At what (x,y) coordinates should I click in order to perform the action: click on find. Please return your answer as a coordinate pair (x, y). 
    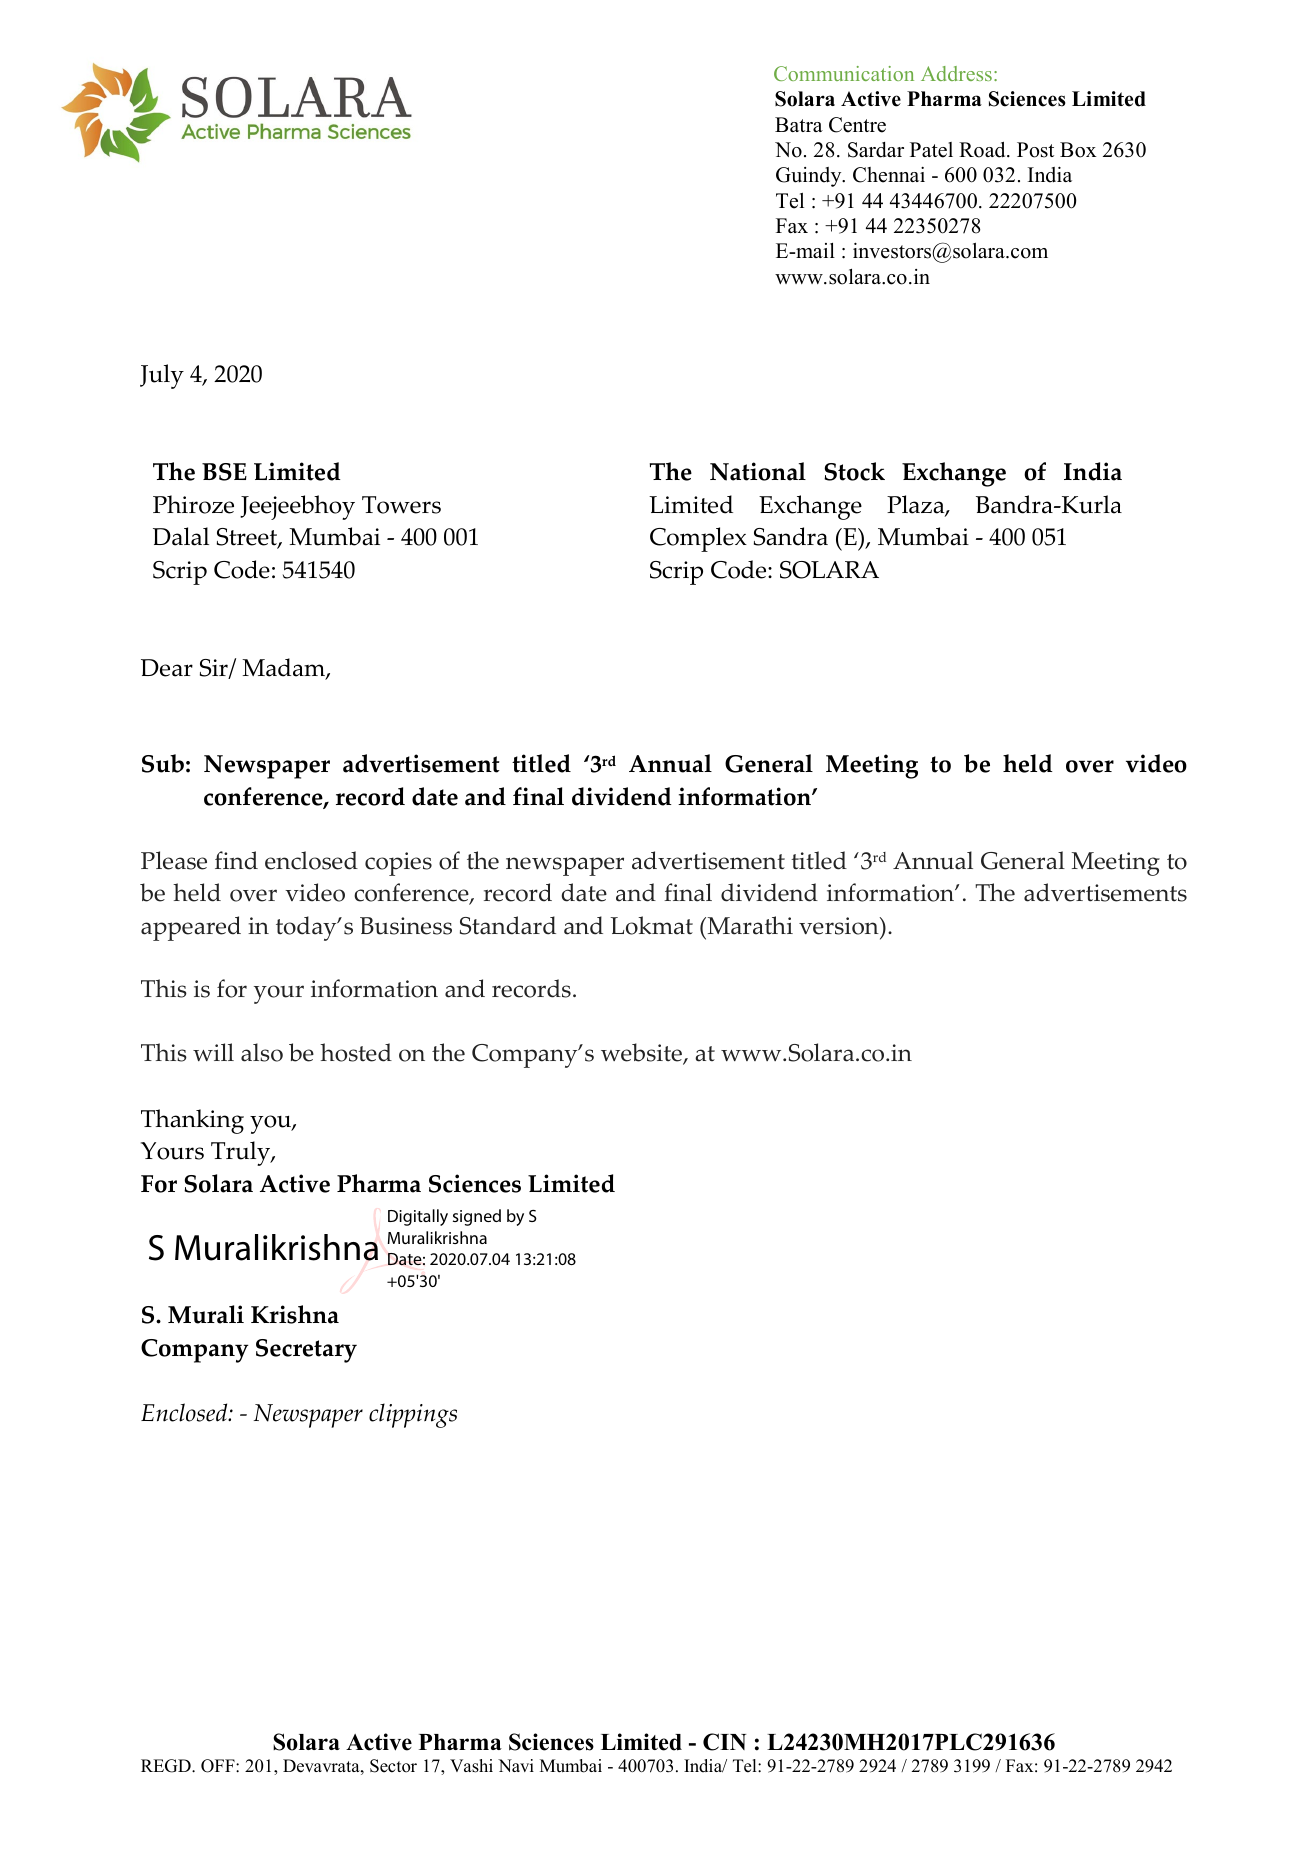
    Looking at the image, I should click on (236, 860).
